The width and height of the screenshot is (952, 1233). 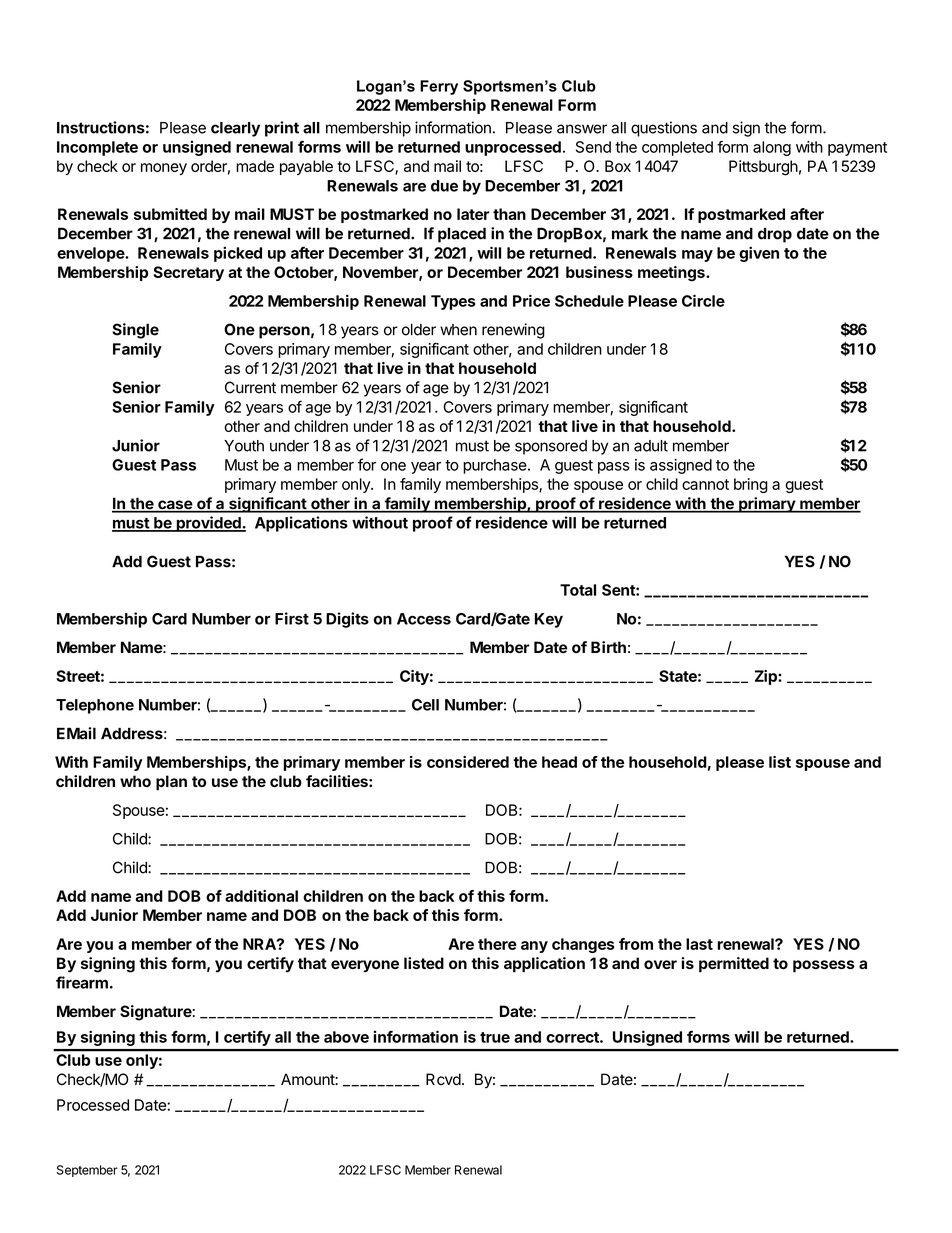 I want to click on purchase, so click(x=495, y=466).
